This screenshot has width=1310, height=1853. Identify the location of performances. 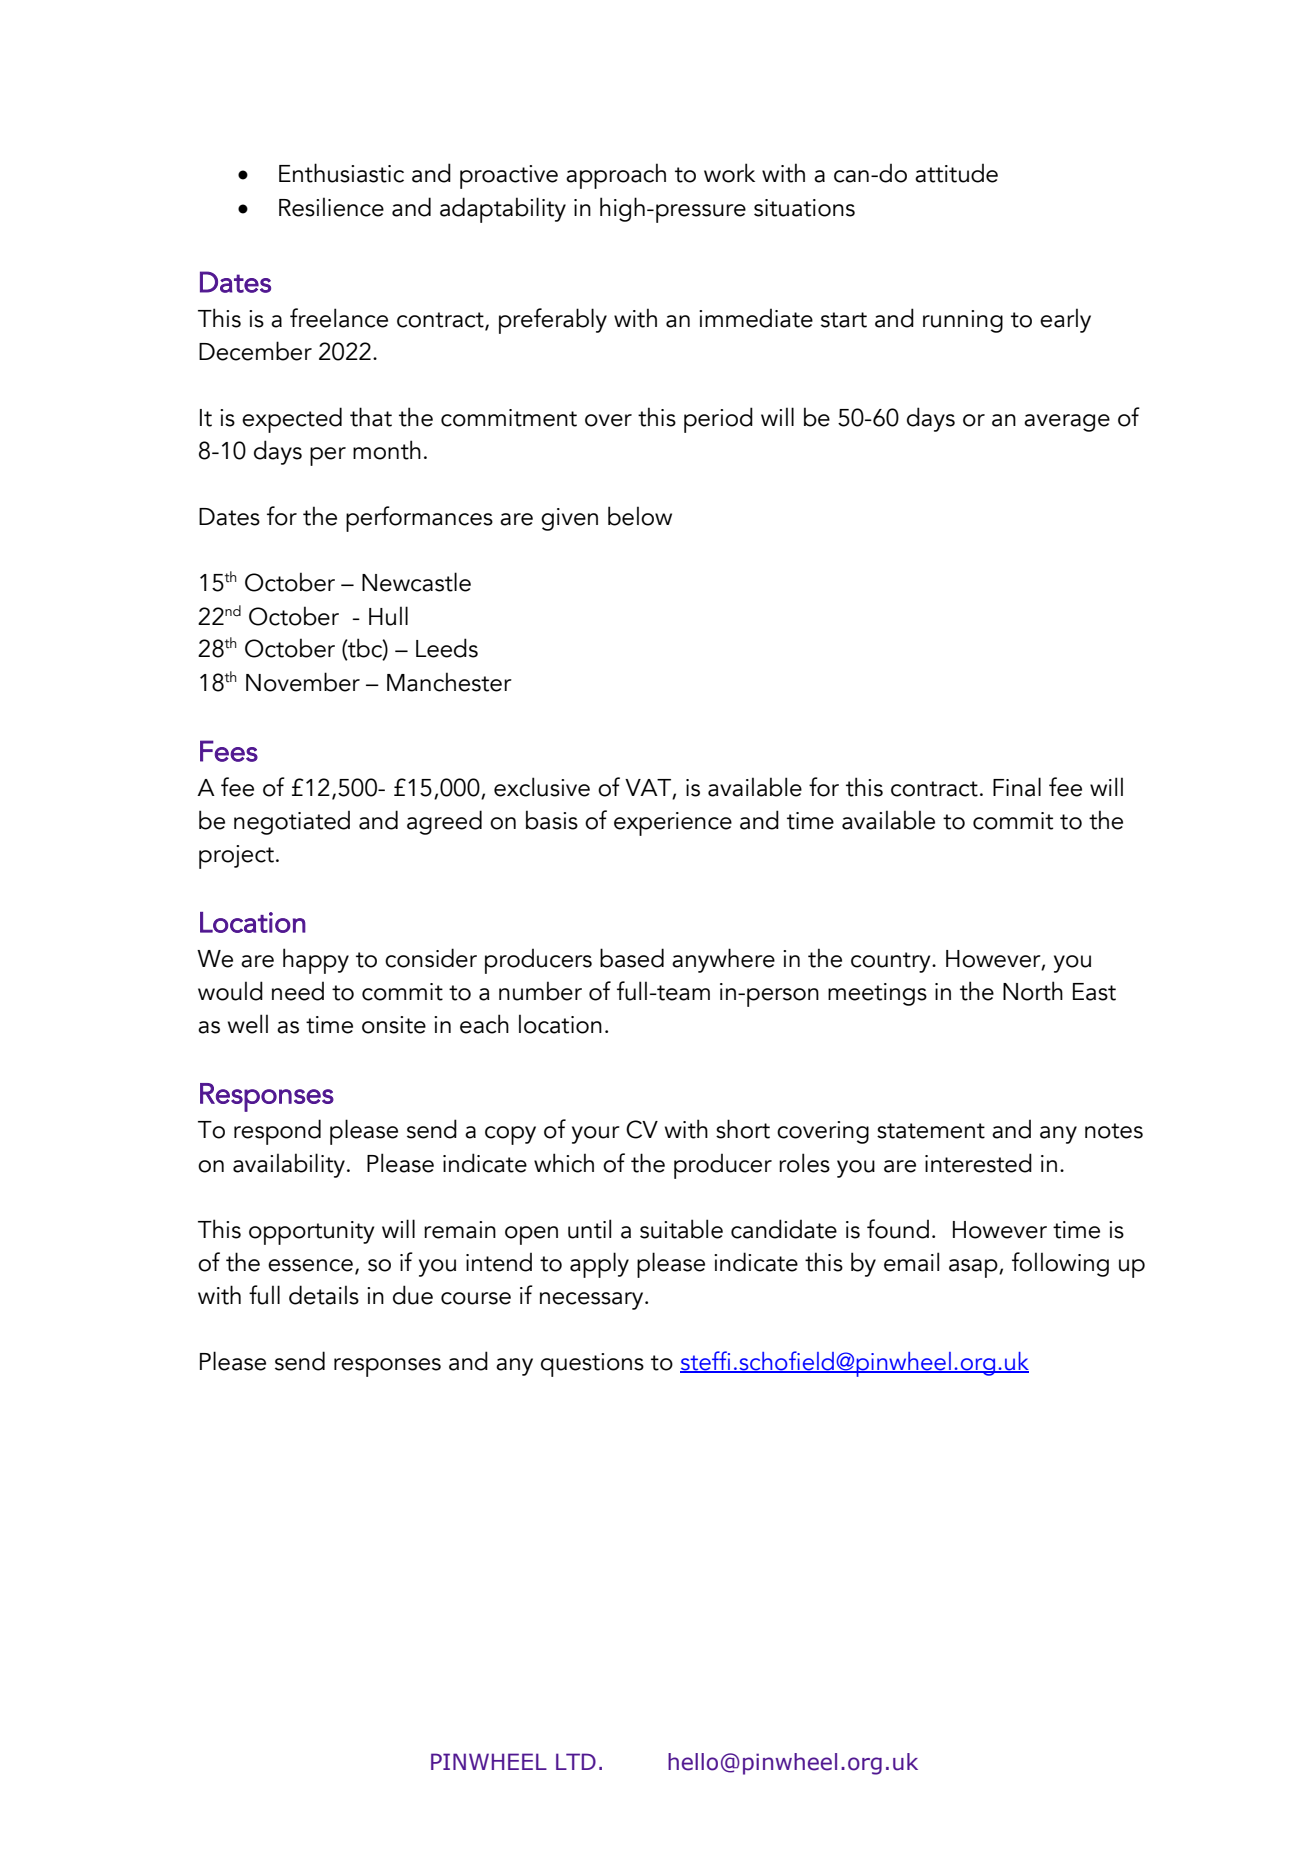
(419, 519).
